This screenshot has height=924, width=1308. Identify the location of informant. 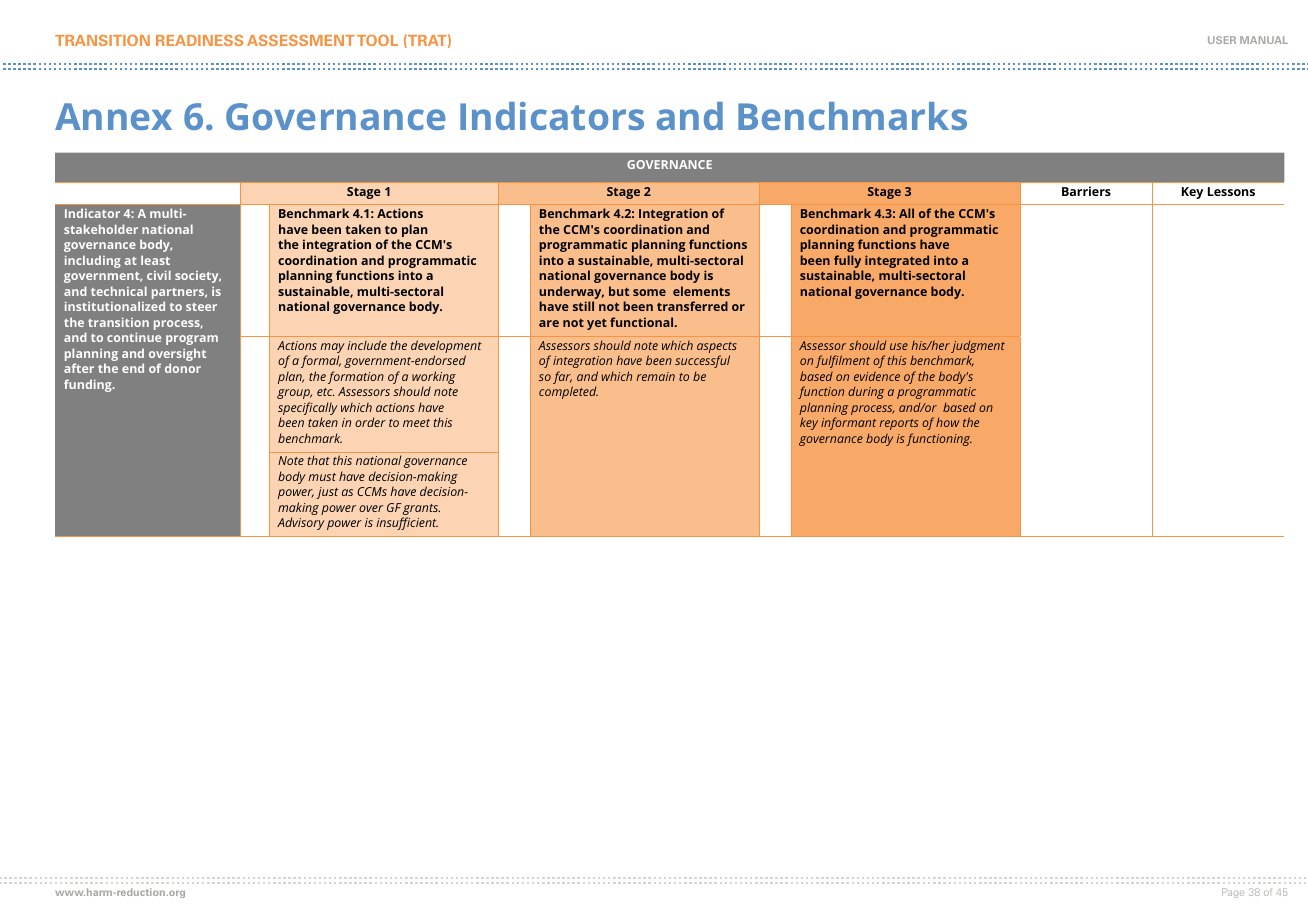
(848, 423).
